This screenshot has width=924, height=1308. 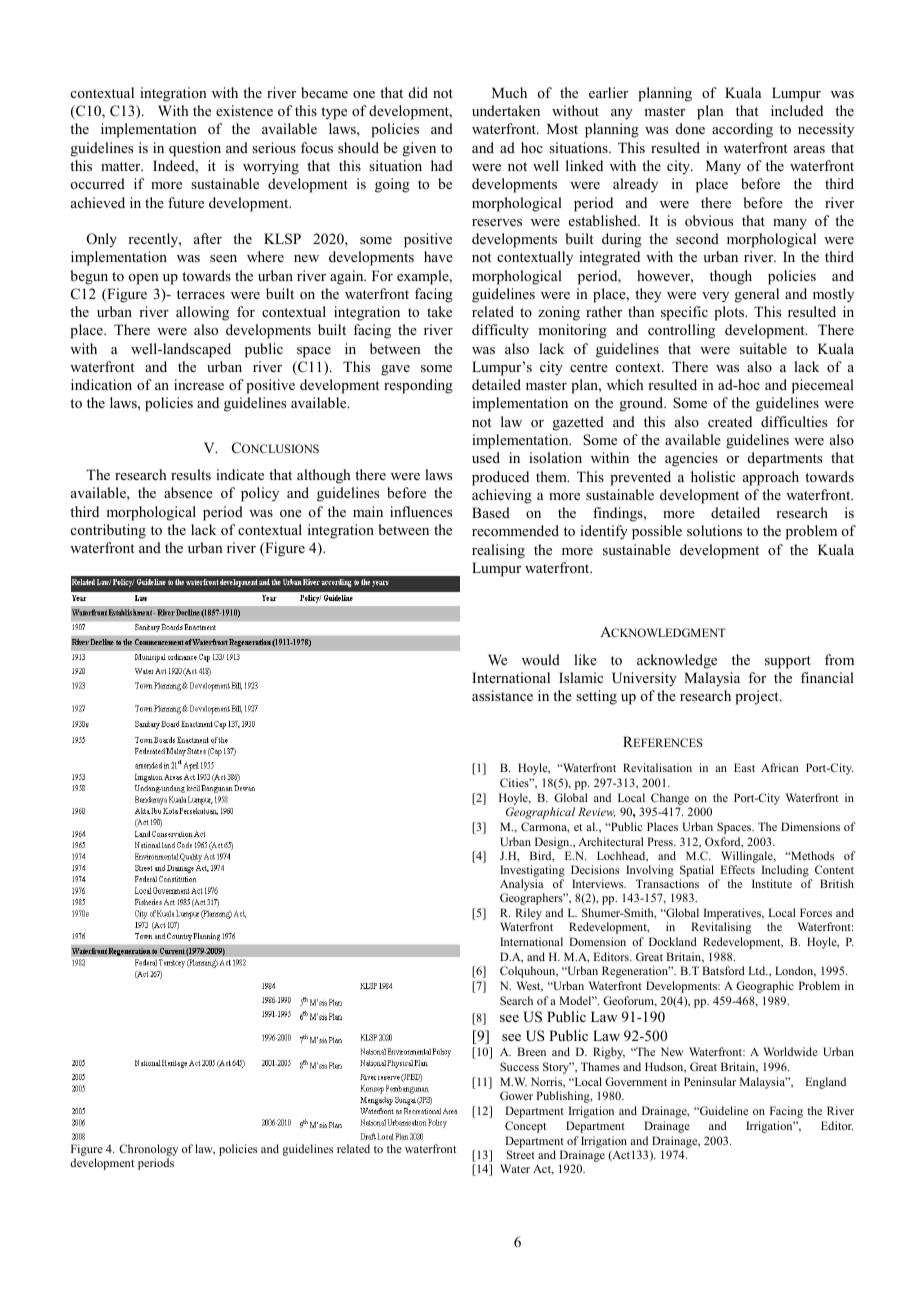 What do you see at coordinates (419, 149) in the screenshot?
I see `given` at bounding box center [419, 149].
